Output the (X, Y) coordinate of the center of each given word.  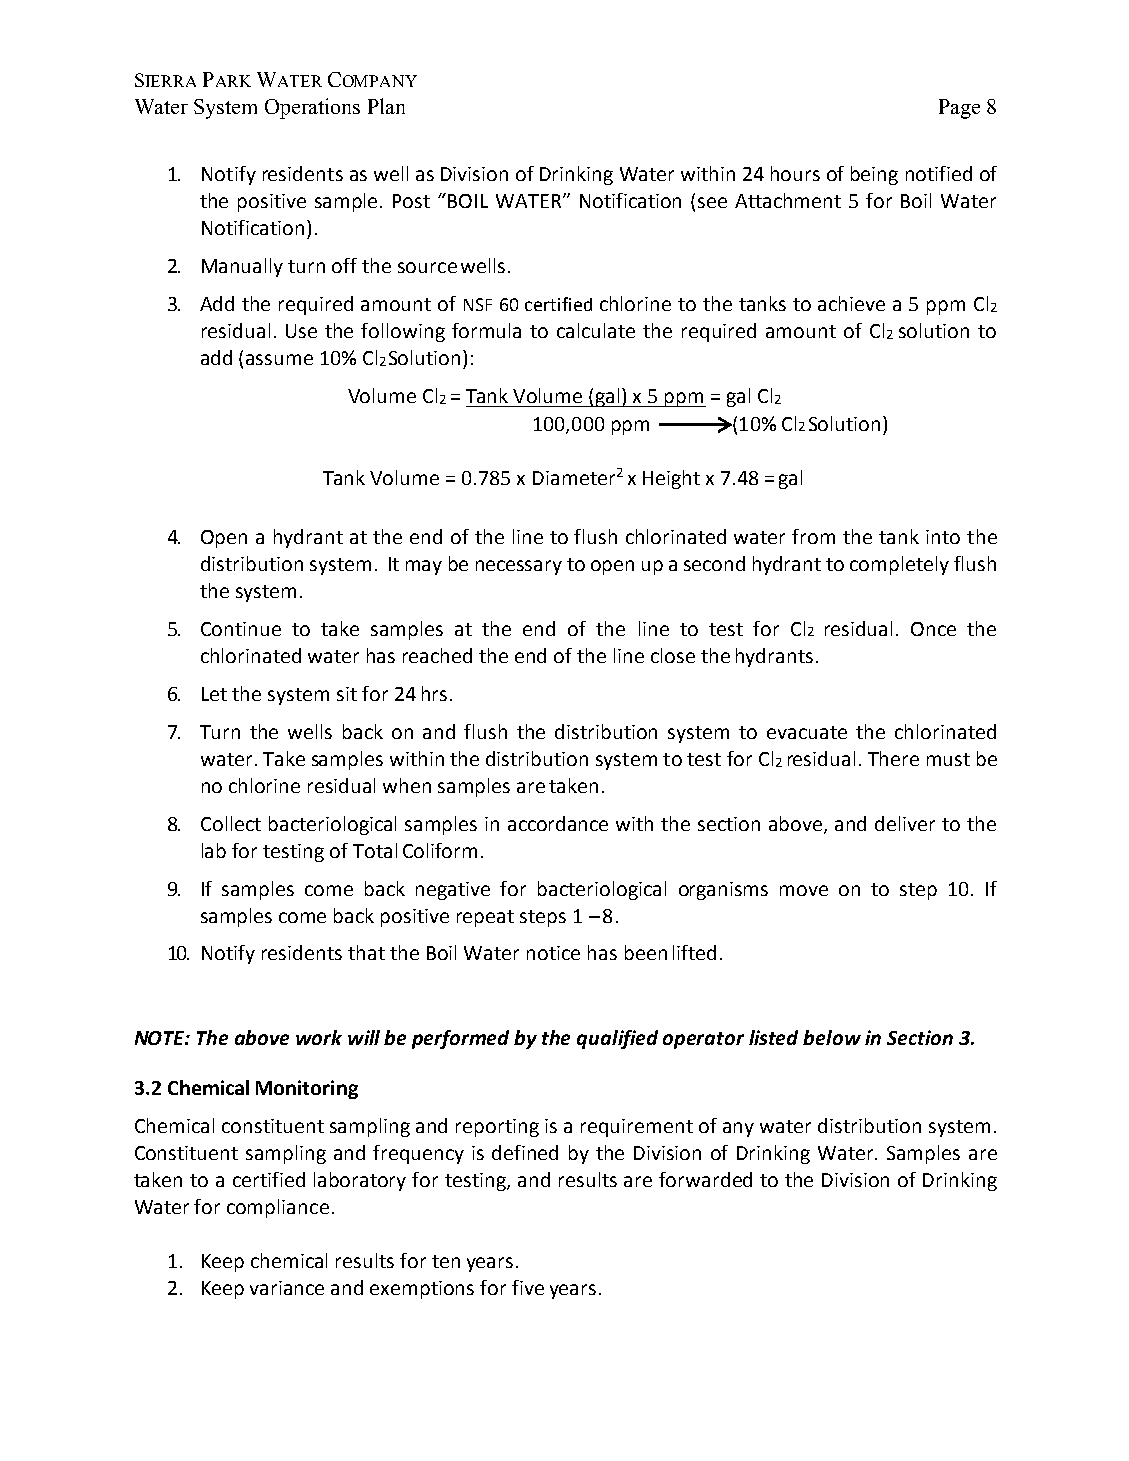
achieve (851, 303)
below (832, 1037)
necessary (519, 567)
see (712, 202)
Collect (231, 823)
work (319, 1037)
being (874, 175)
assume (279, 359)
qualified (617, 1039)
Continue (241, 629)
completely (899, 565)
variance (287, 1288)
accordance (558, 823)
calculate (596, 330)
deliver (905, 823)
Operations (312, 108)
